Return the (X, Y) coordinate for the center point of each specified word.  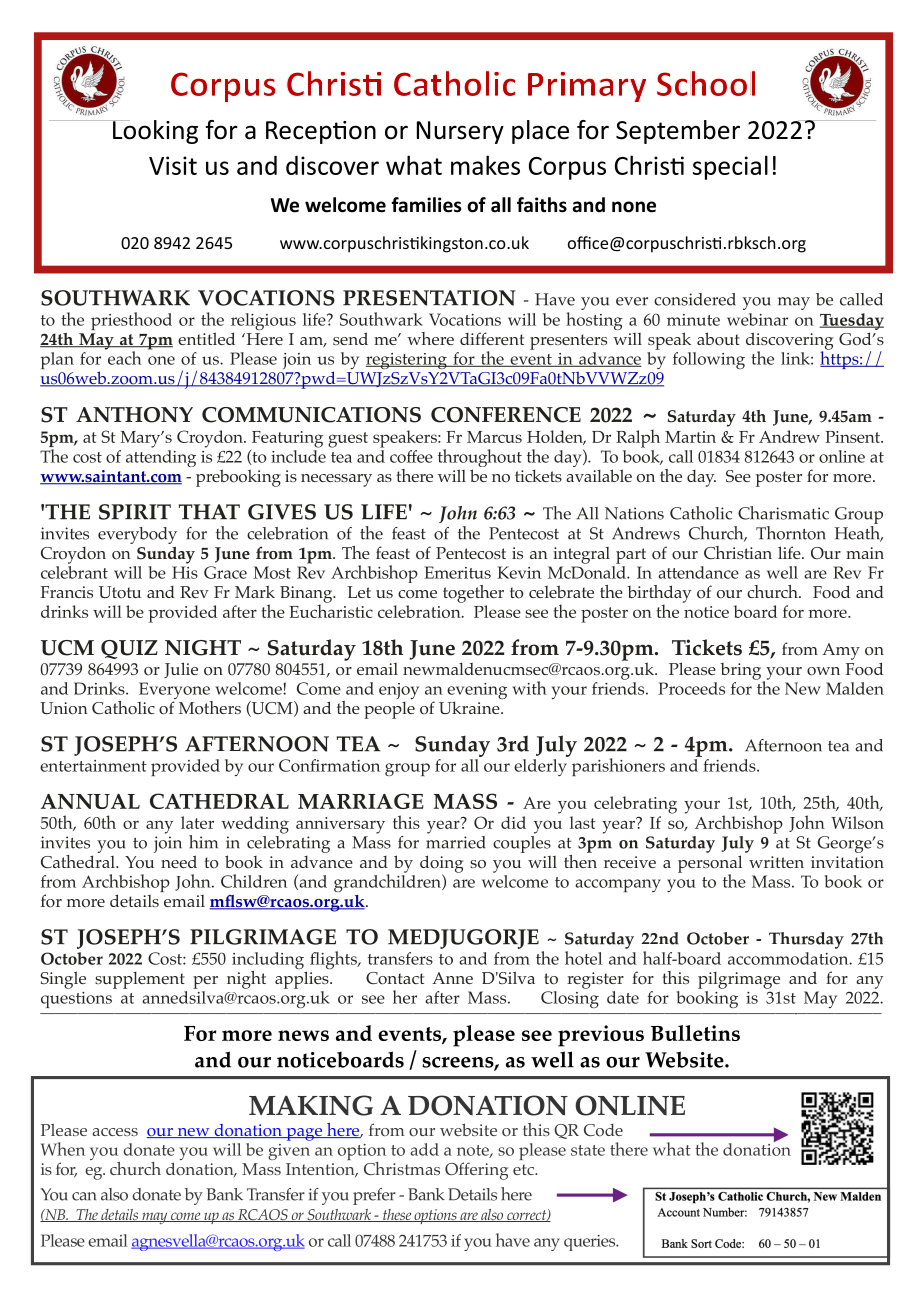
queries (591, 1243)
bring (742, 672)
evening (477, 692)
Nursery (460, 132)
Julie (181, 670)
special (730, 167)
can (84, 1196)
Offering (476, 1171)
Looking (154, 132)
